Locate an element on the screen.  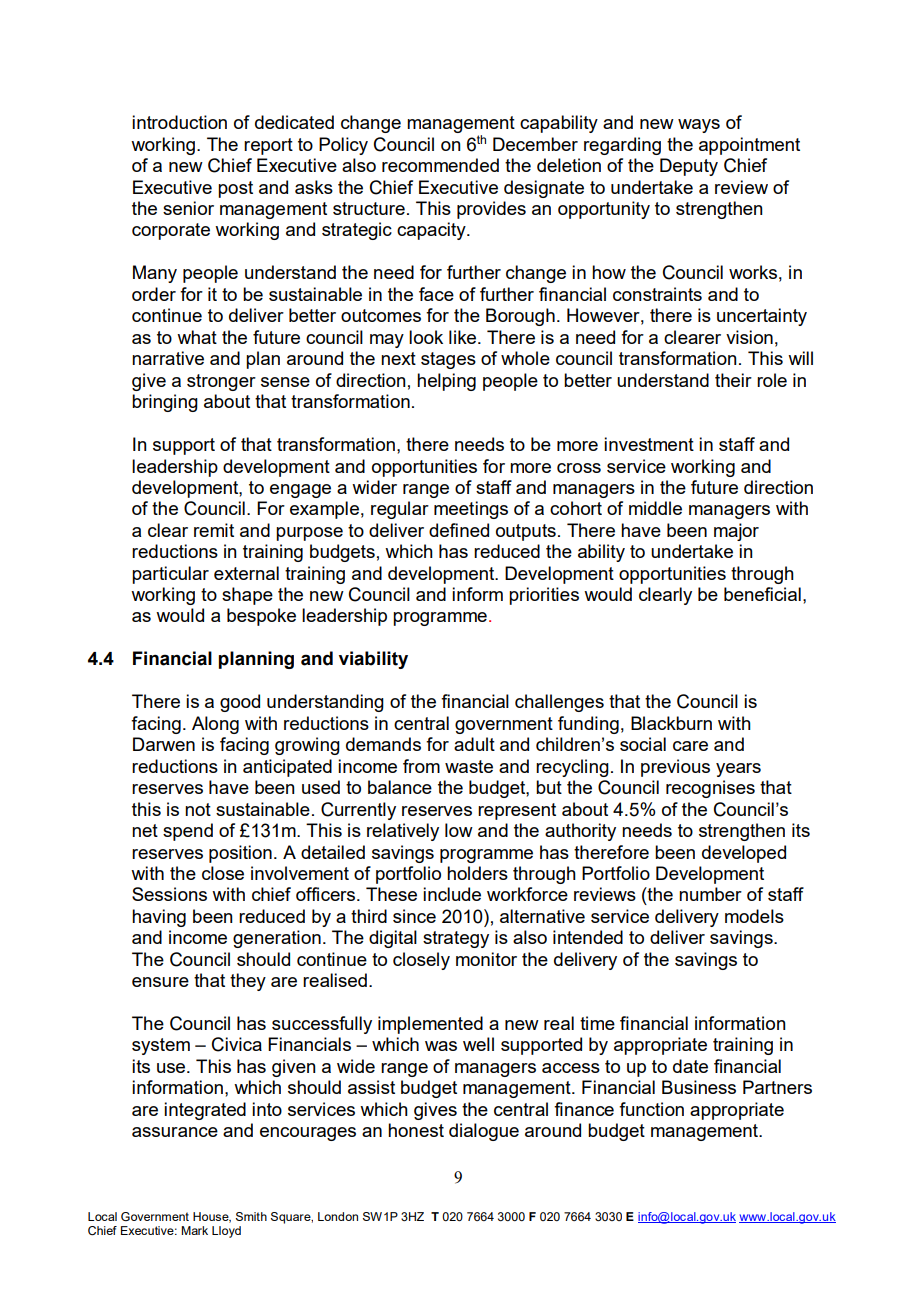
good is located at coordinates (240, 703).
